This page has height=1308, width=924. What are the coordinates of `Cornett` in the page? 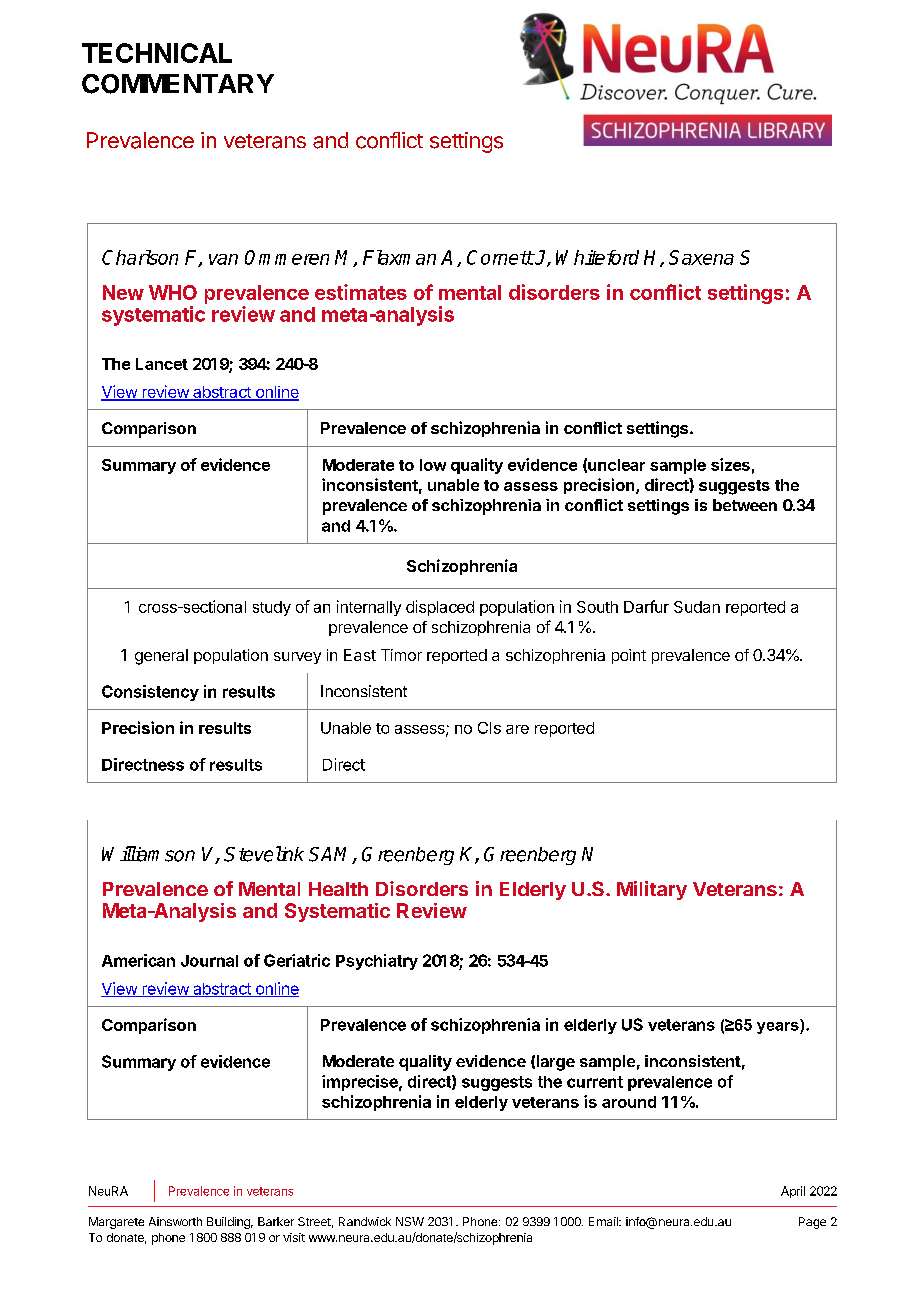 It's located at (500, 257).
